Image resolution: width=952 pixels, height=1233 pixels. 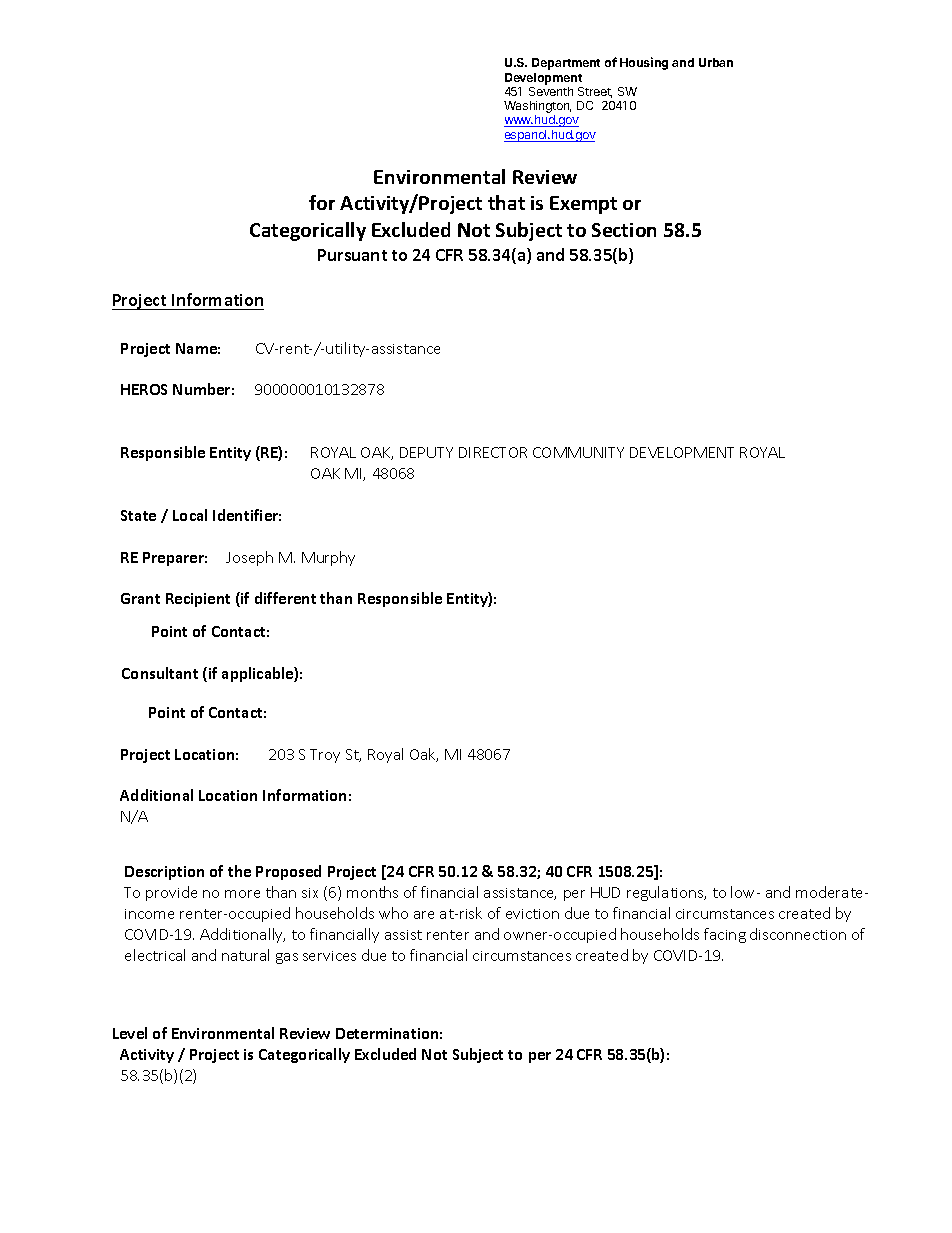 I want to click on regulations, so click(x=666, y=893).
